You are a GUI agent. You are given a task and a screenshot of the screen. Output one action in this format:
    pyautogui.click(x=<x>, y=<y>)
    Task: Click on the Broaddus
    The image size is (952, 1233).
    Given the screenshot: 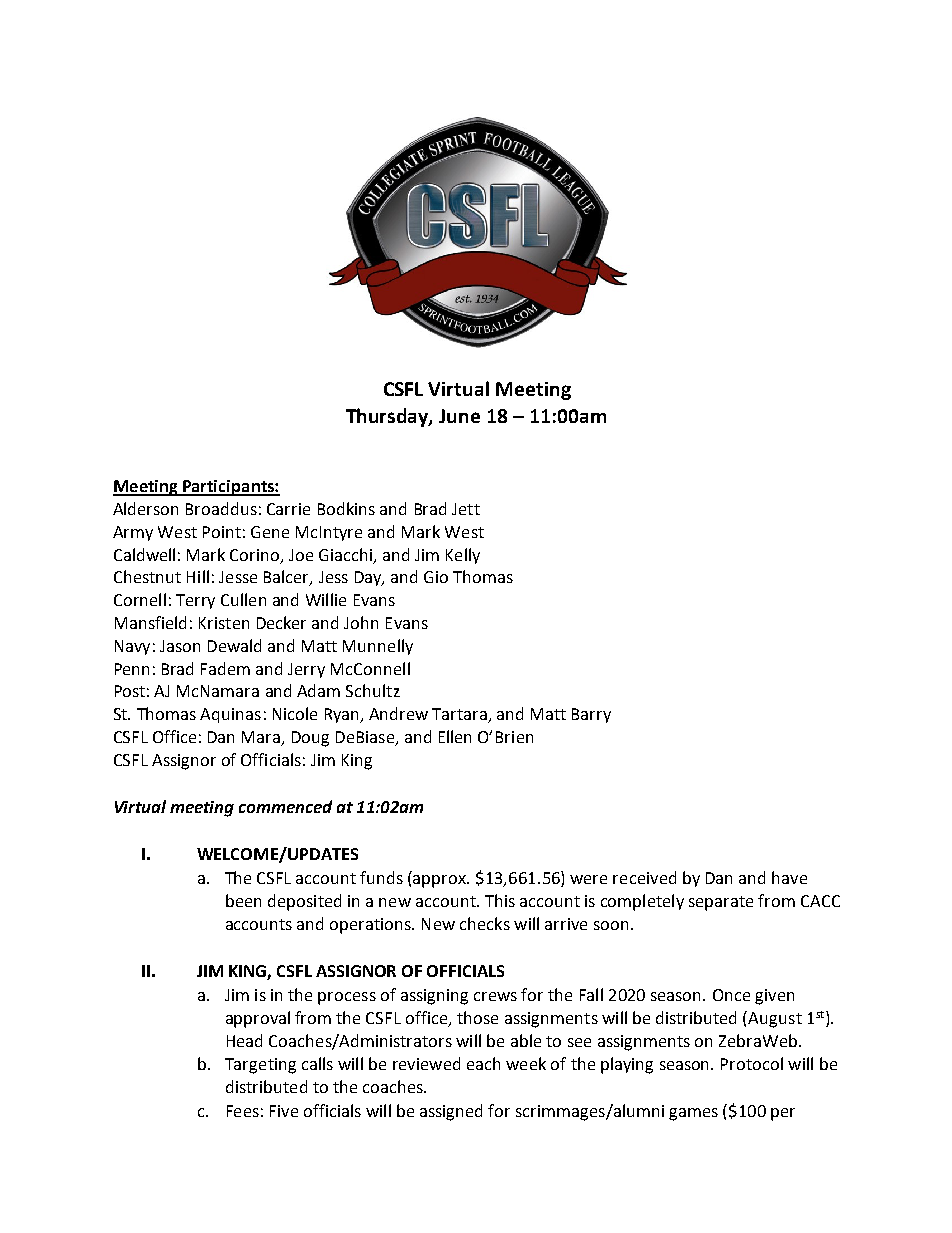 What is the action you would take?
    pyautogui.click(x=221, y=508)
